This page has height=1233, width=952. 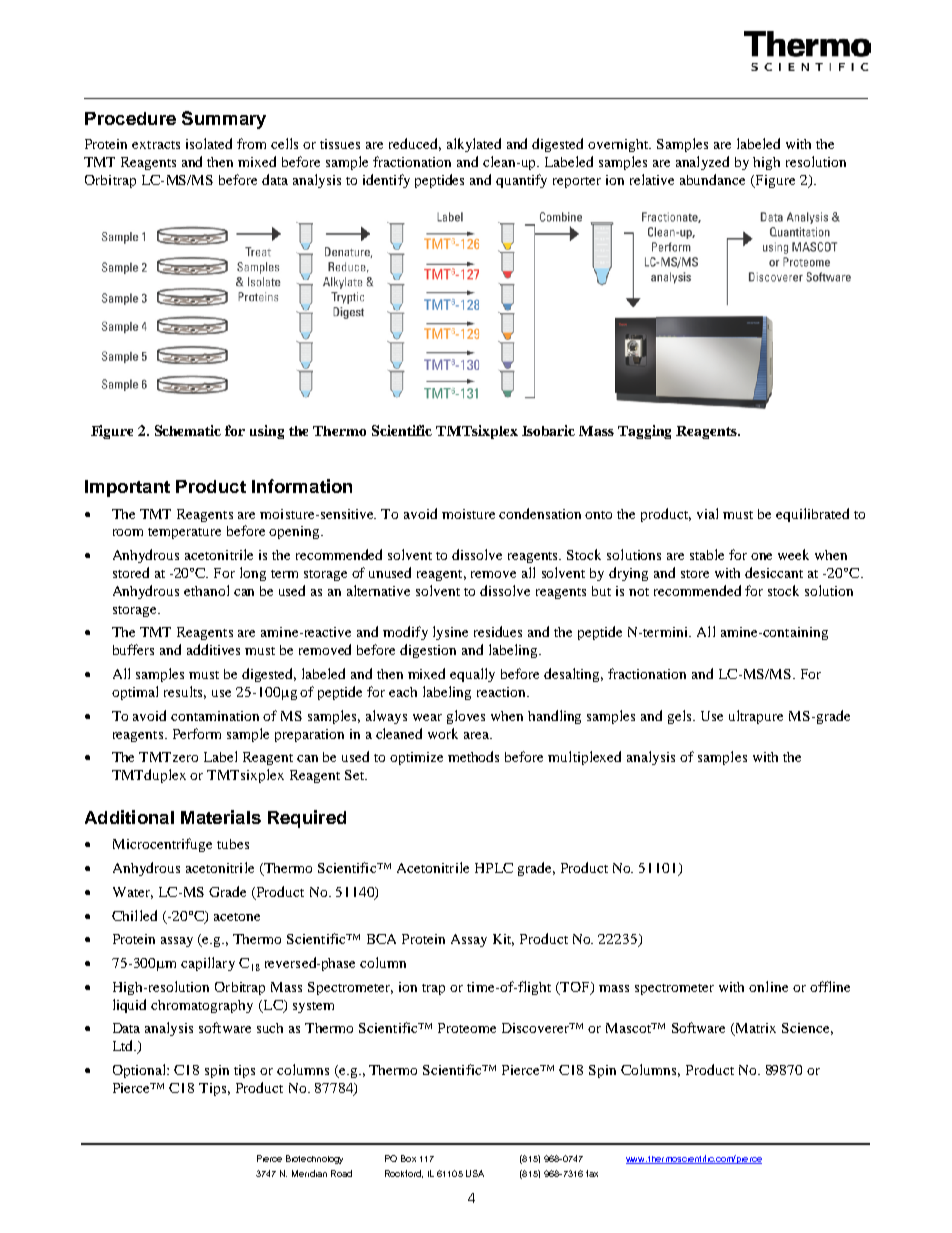 What do you see at coordinates (209, 143) in the page?
I see `isolated` at bounding box center [209, 143].
